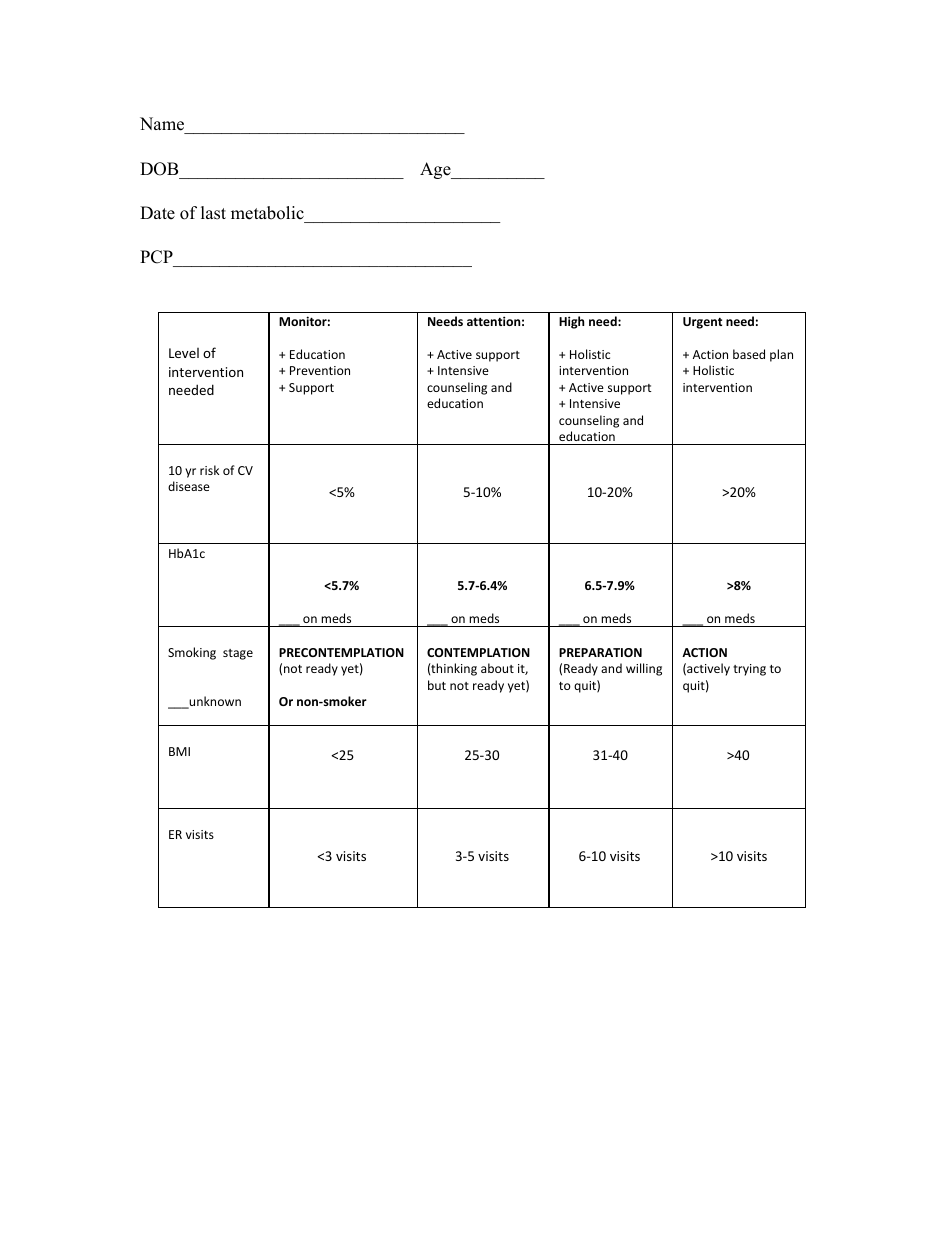  Describe the element at coordinates (497, 668) in the image. I see `about` at that location.
